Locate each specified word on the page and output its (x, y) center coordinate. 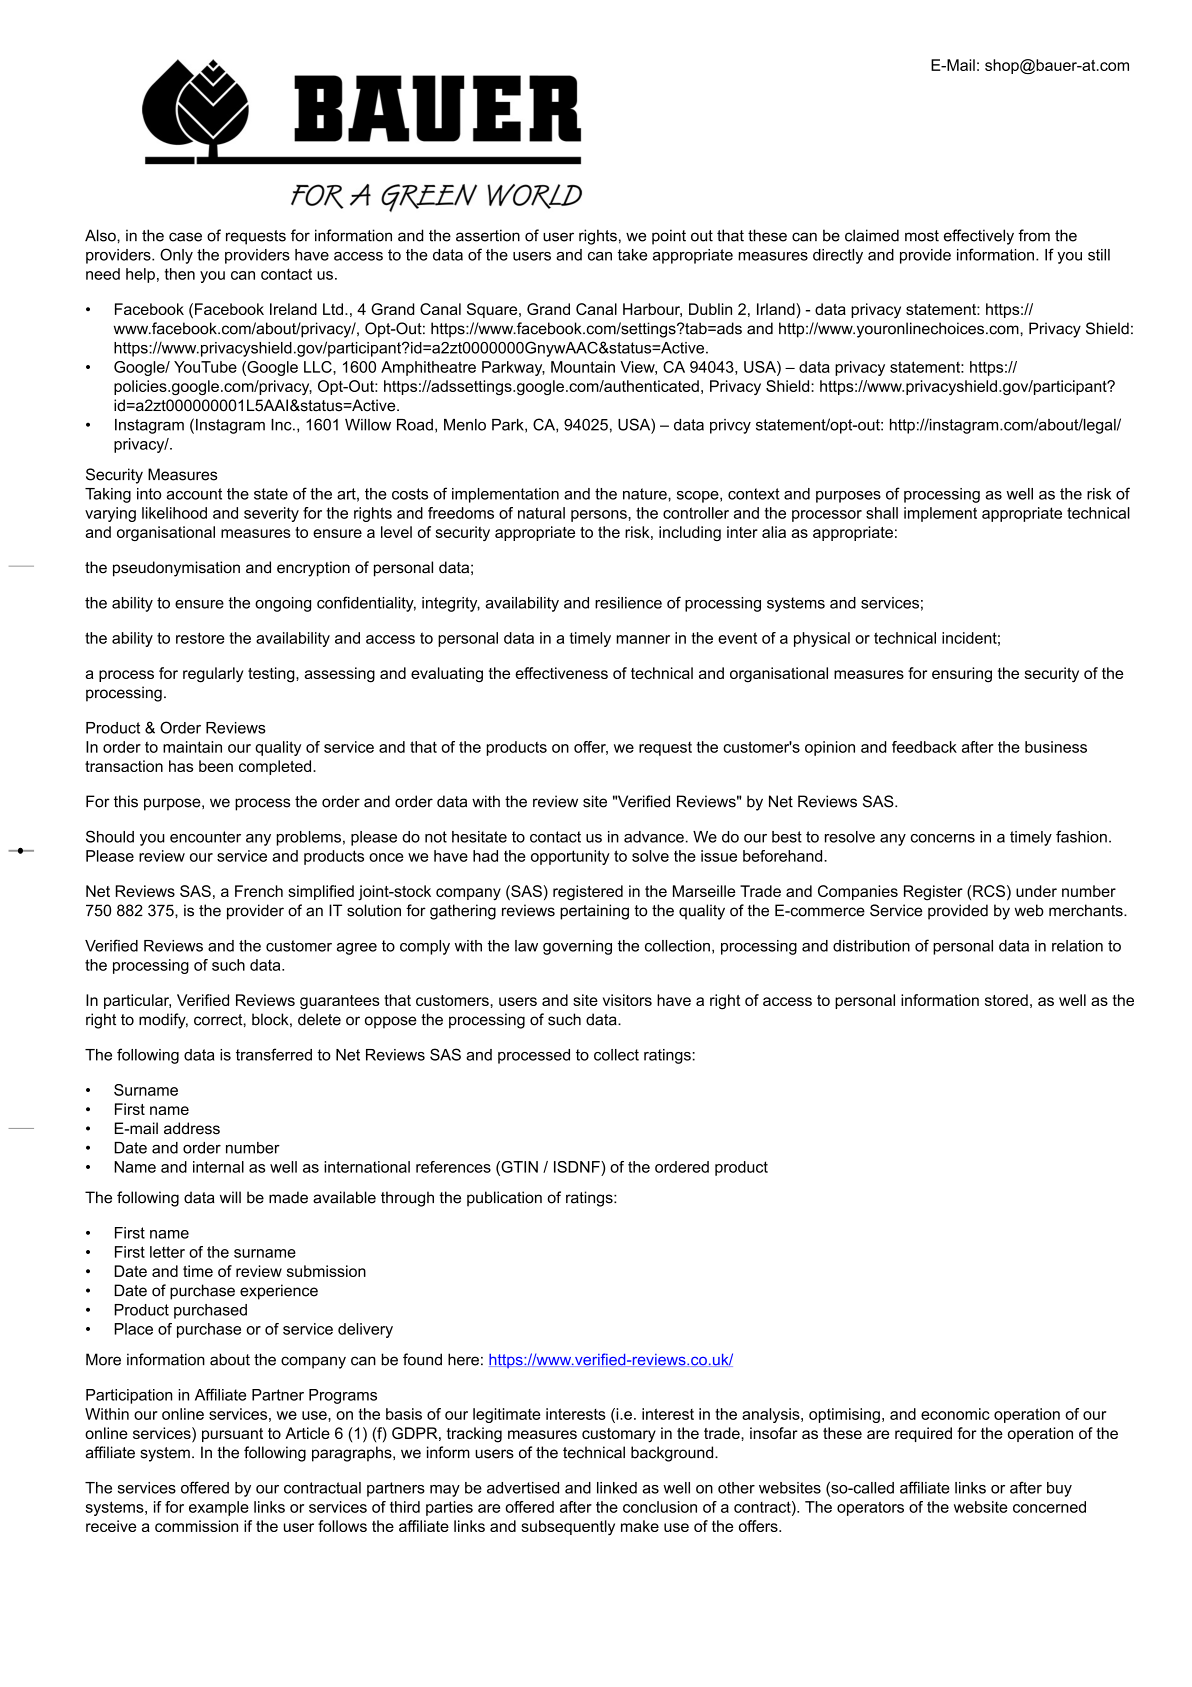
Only (176, 256)
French (259, 891)
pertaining (594, 912)
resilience (628, 603)
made (288, 1197)
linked (617, 1488)
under (1036, 891)
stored (1006, 1000)
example (219, 1508)
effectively (979, 237)
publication (504, 1199)
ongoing (283, 604)
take (632, 255)
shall (882, 513)
